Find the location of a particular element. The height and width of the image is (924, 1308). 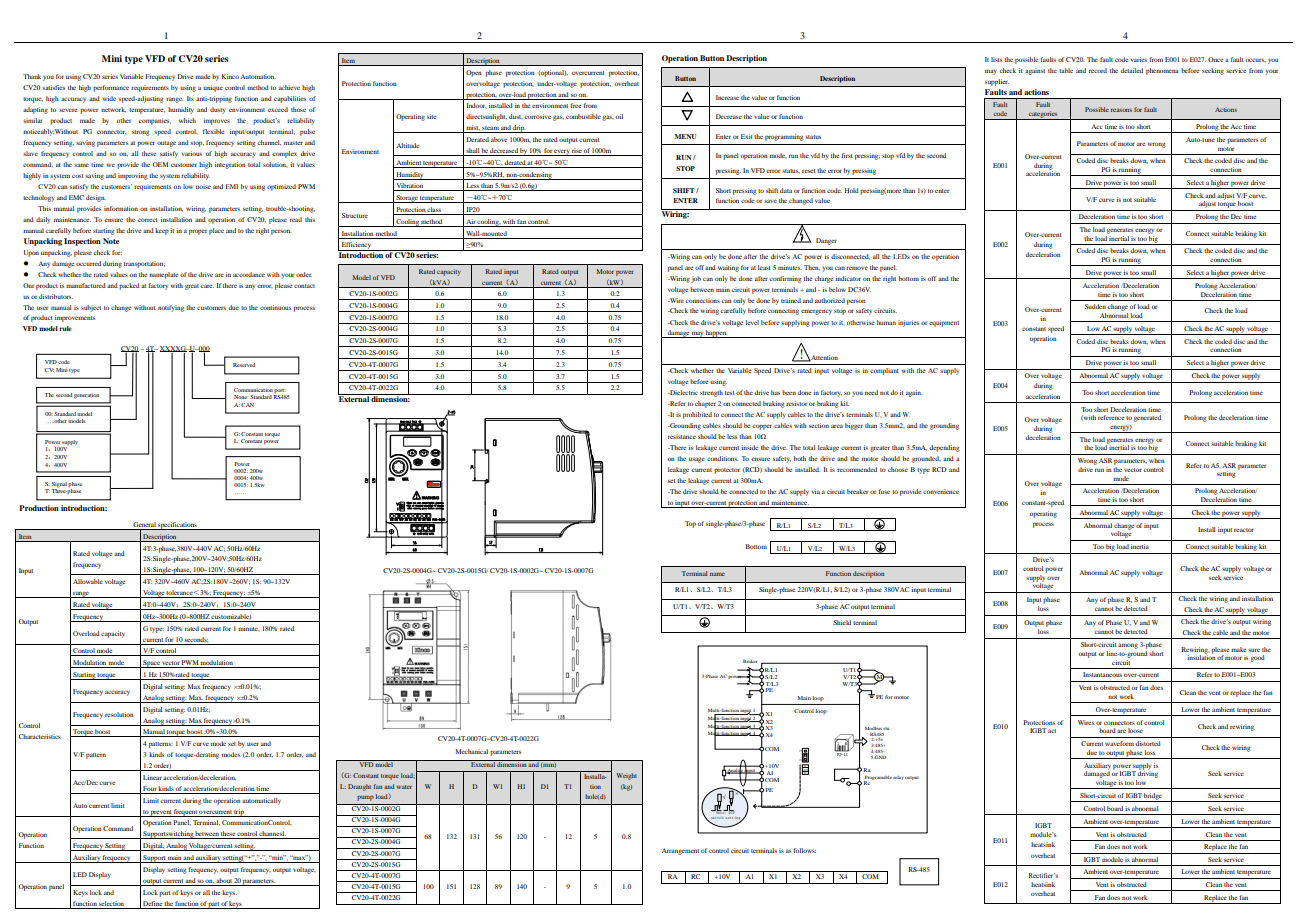

depending is located at coordinates (944, 448).
